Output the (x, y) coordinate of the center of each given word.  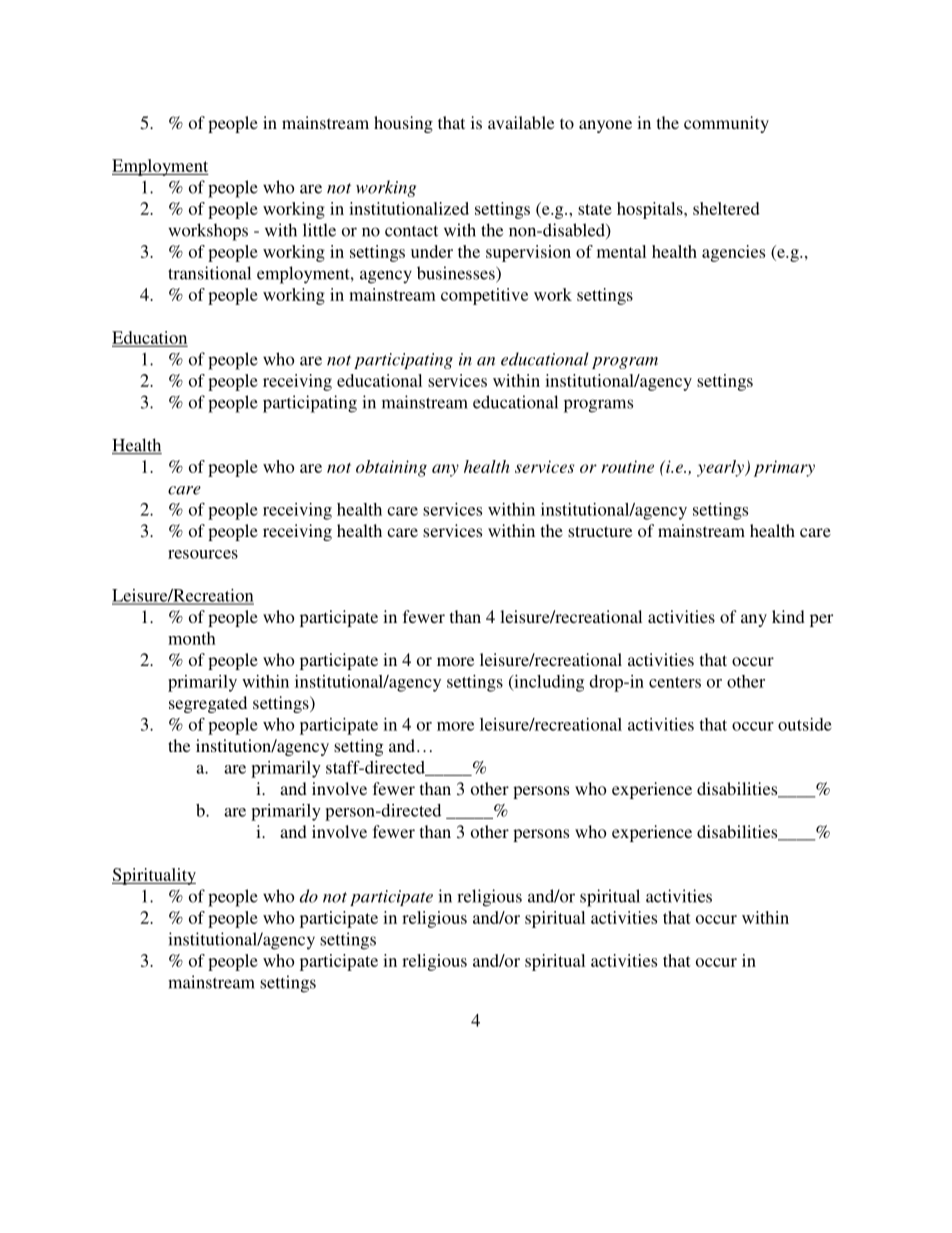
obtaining (391, 468)
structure (600, 531)
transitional (209, 273)
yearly (721, 468)
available (521, 122)
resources (203, 554)
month (192, 638)
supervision (528, 253)
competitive (484, 296)
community (726, 124)
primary (784, 468)
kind (788, 616)
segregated (208, 704)
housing (403, 124)
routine (627, 466)
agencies (733, 253)
